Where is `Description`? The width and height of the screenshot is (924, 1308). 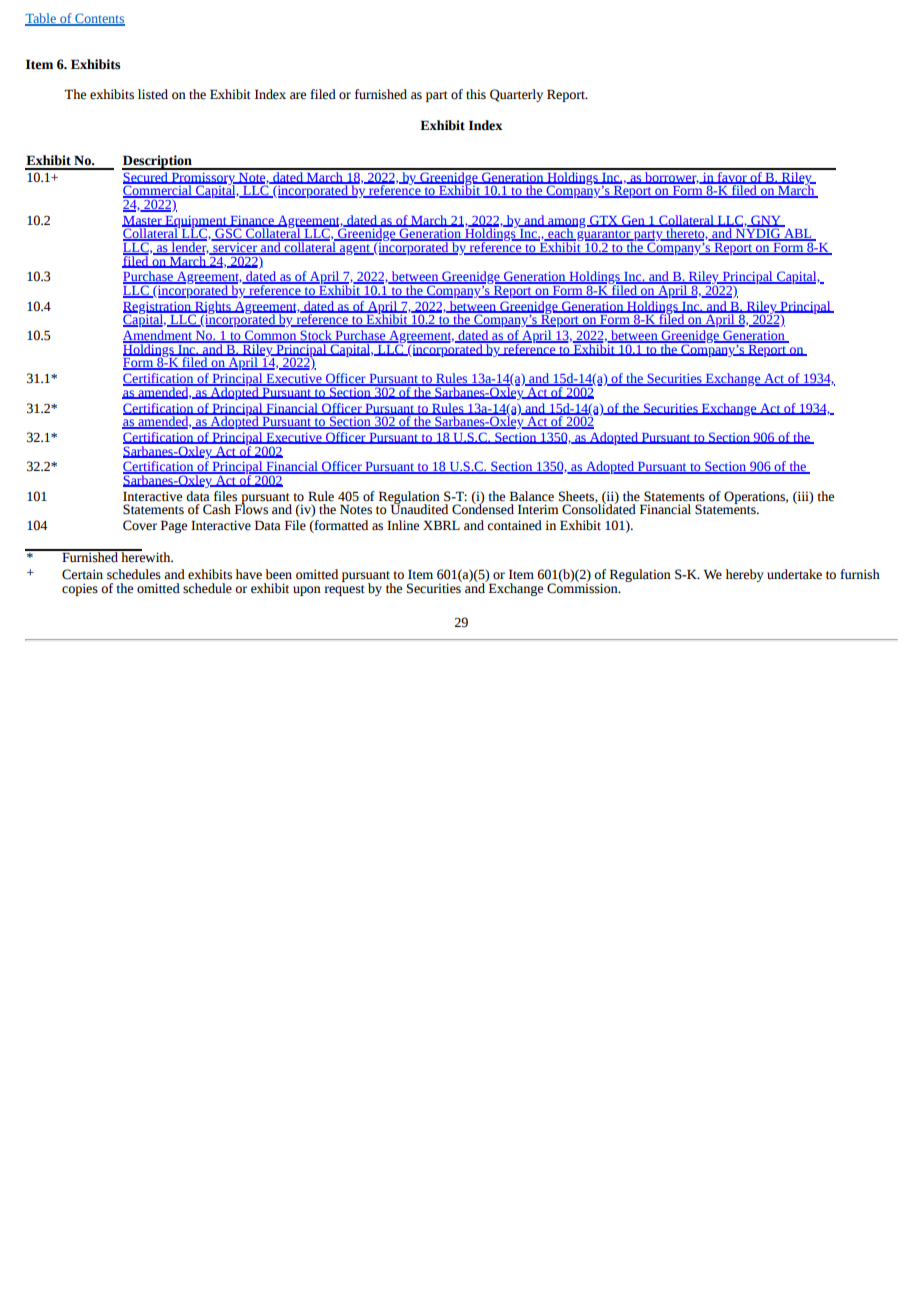 Description is located at coordinates (158, 162).
